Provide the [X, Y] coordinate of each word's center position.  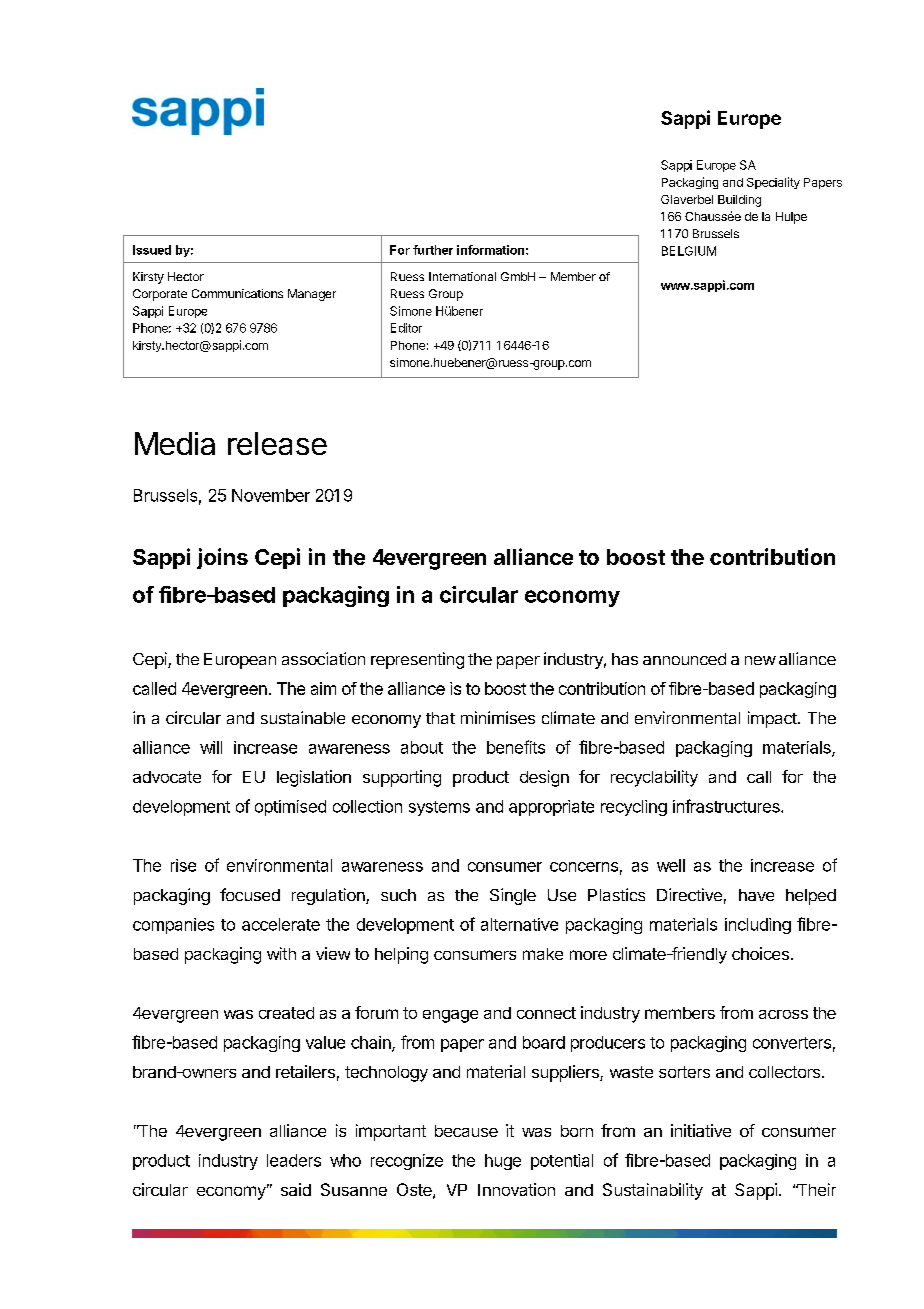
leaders [294, 1160]
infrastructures [727, 806]
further [433, 250]
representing [417, 660]
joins [222, 558]
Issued [152, 250]
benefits [516, 747]
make [543, 954]
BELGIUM [689, 251]
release [277, 443]
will [211, 747]
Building [739, 201]
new [760, 660]
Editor [406, 328]
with [281, 953]
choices [760, 953]
